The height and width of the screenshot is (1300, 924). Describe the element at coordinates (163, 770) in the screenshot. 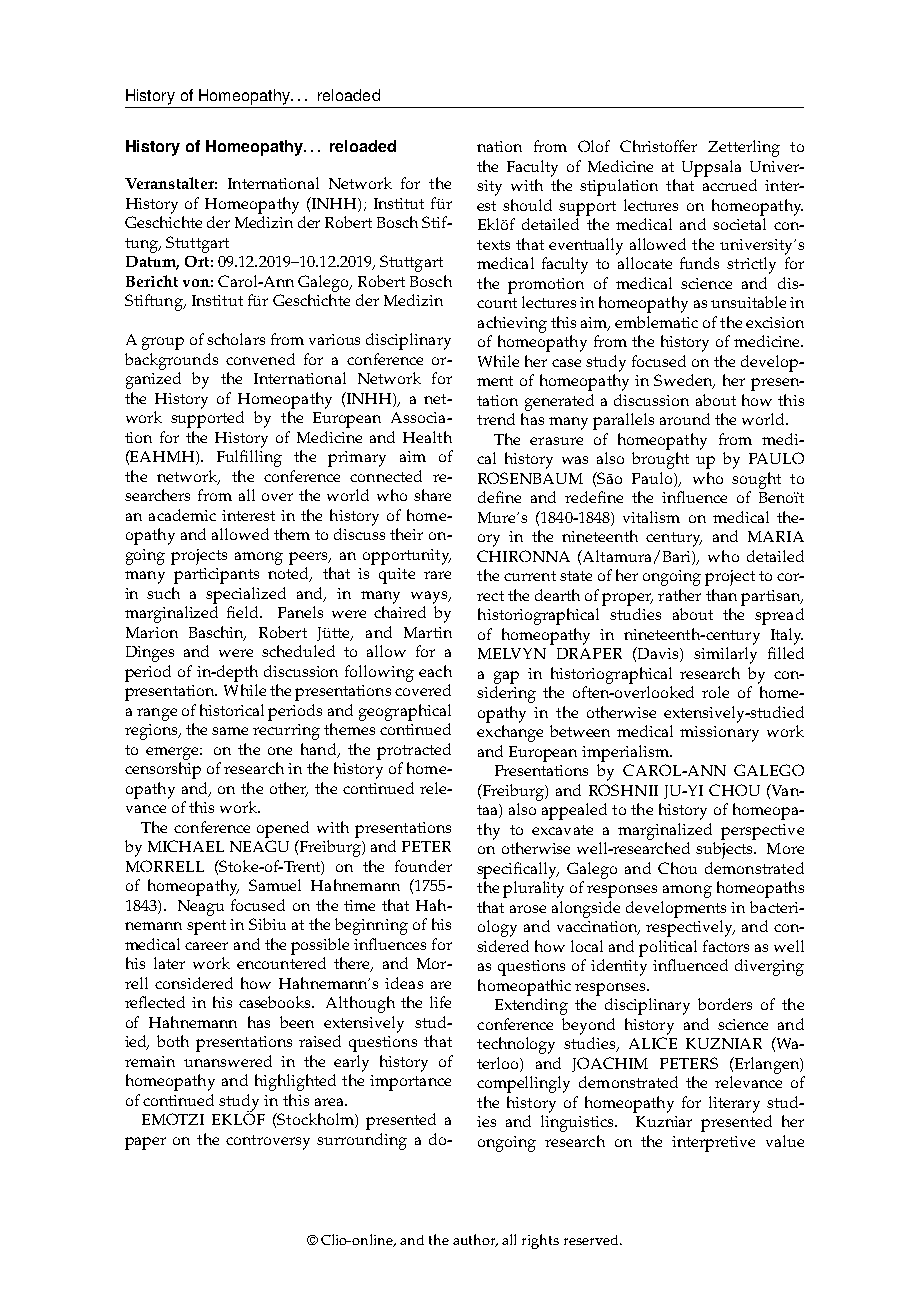

I see `censorship` at that location.
